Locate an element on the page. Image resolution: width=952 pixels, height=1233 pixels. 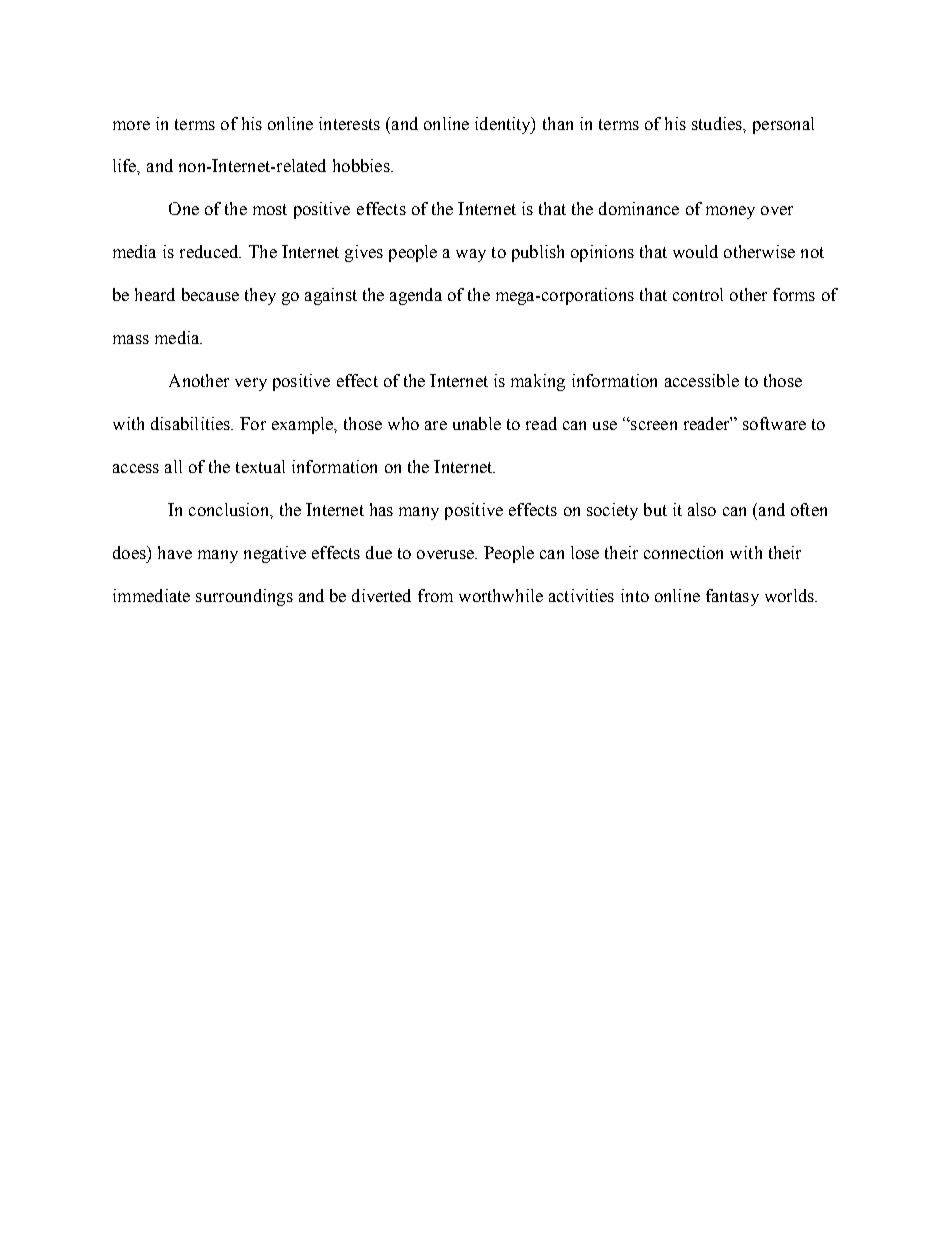
software is located at coordinates (774, 423).
